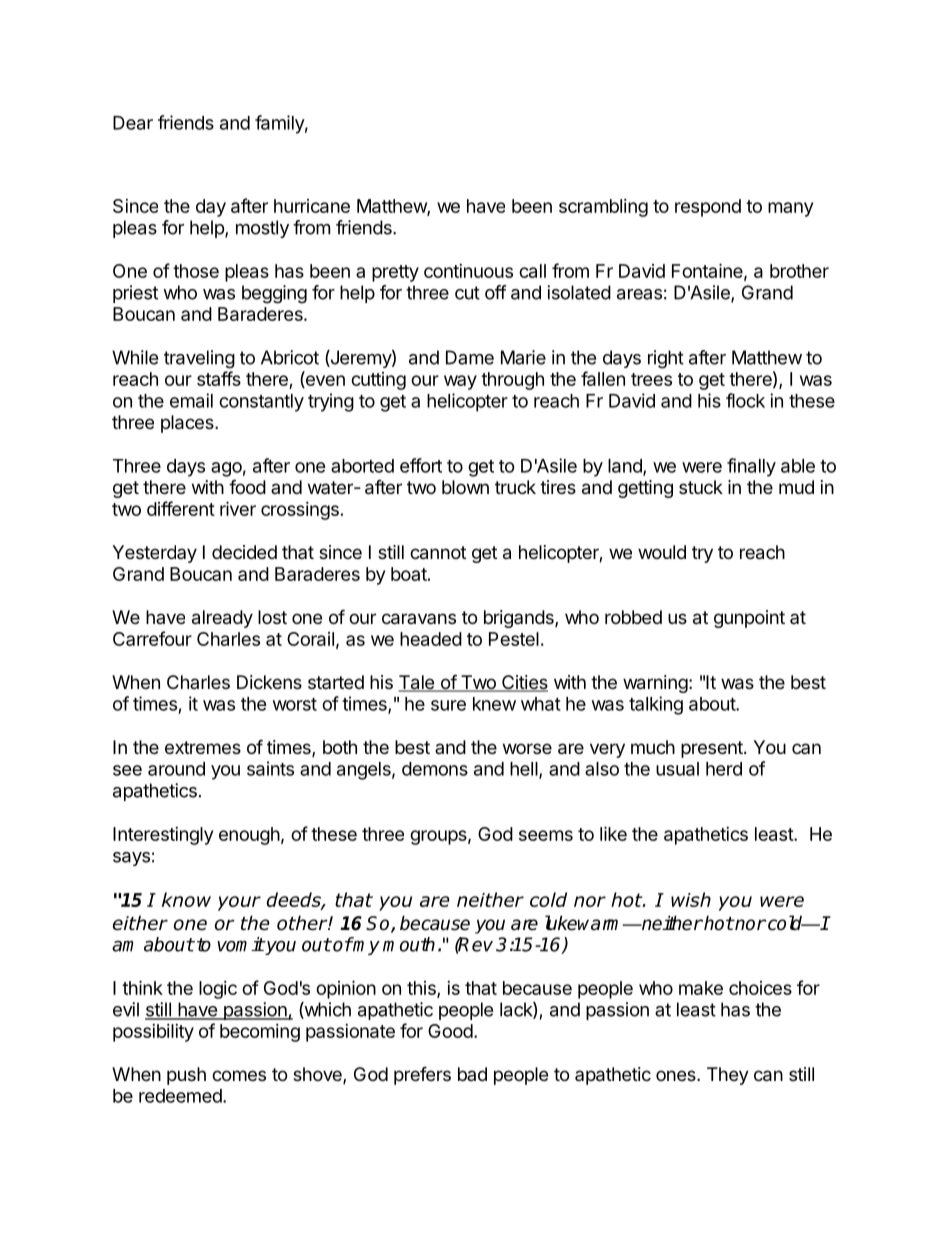 Image resolution: width=952 pixels, height=1233 pixels. Describe the element at coordinates (472, 1074) in the document. I see `bad` at that location.
